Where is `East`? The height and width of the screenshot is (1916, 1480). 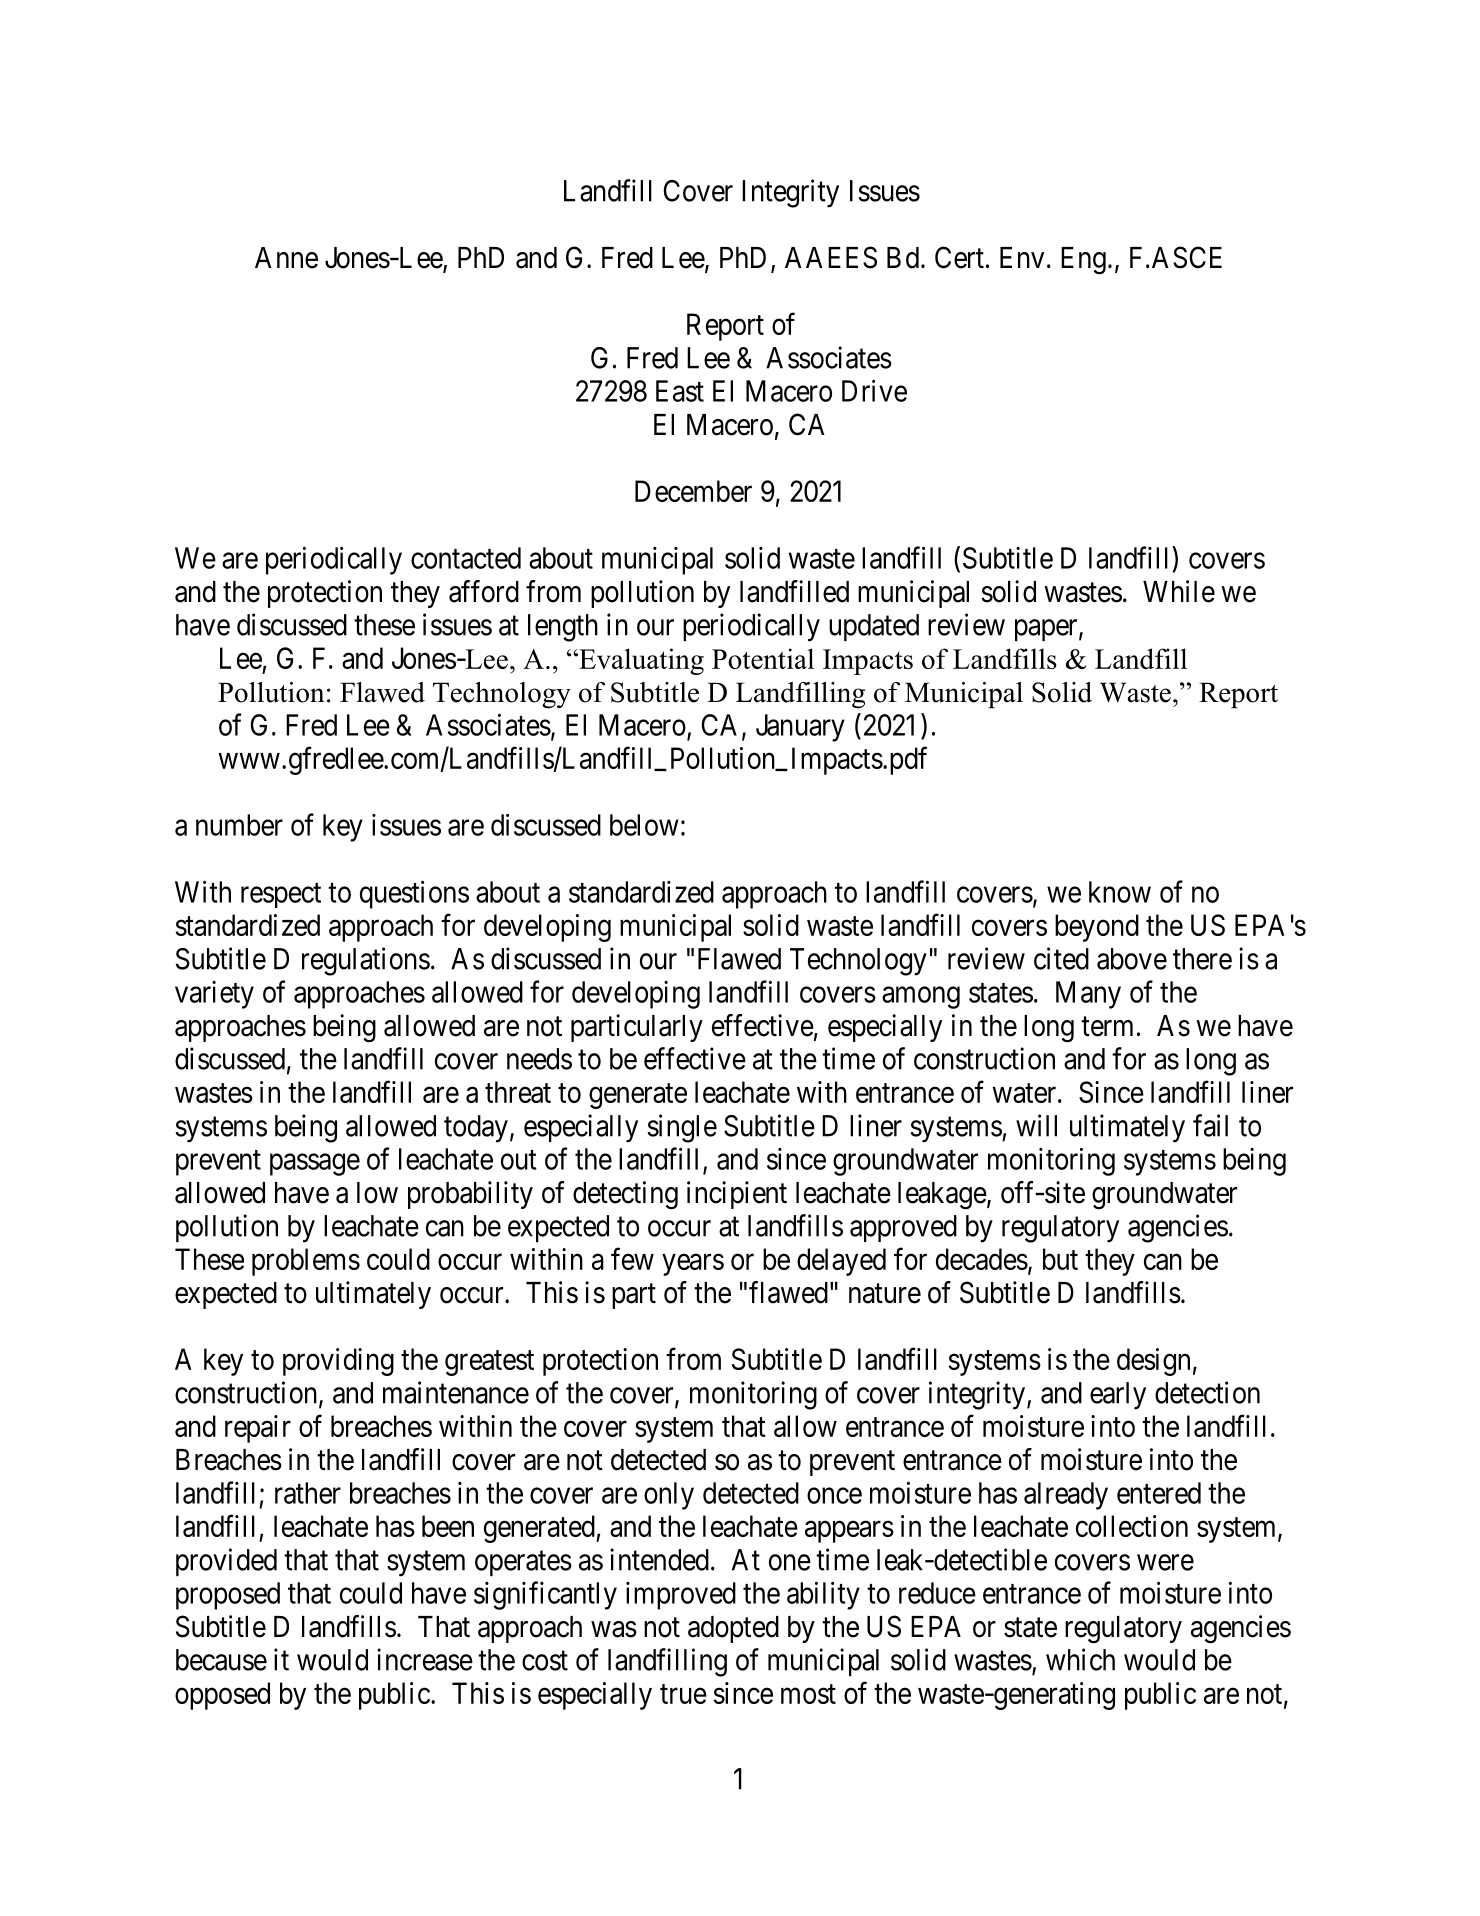
East is located at coordinates (680, 391).
